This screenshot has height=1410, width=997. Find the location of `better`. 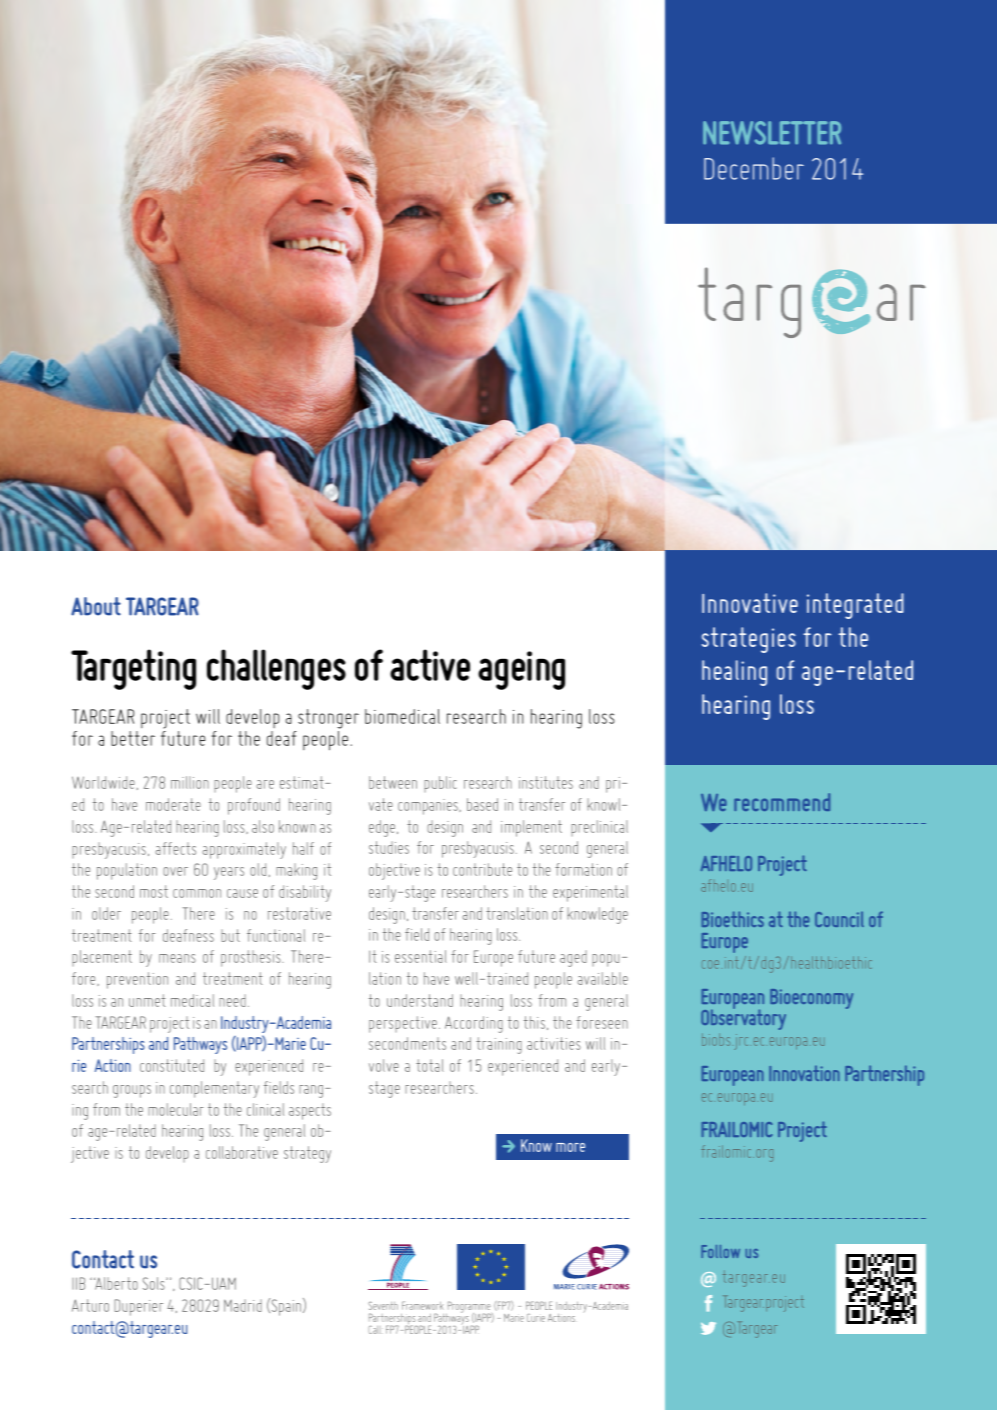

better is located at coordinates (133, 738).
